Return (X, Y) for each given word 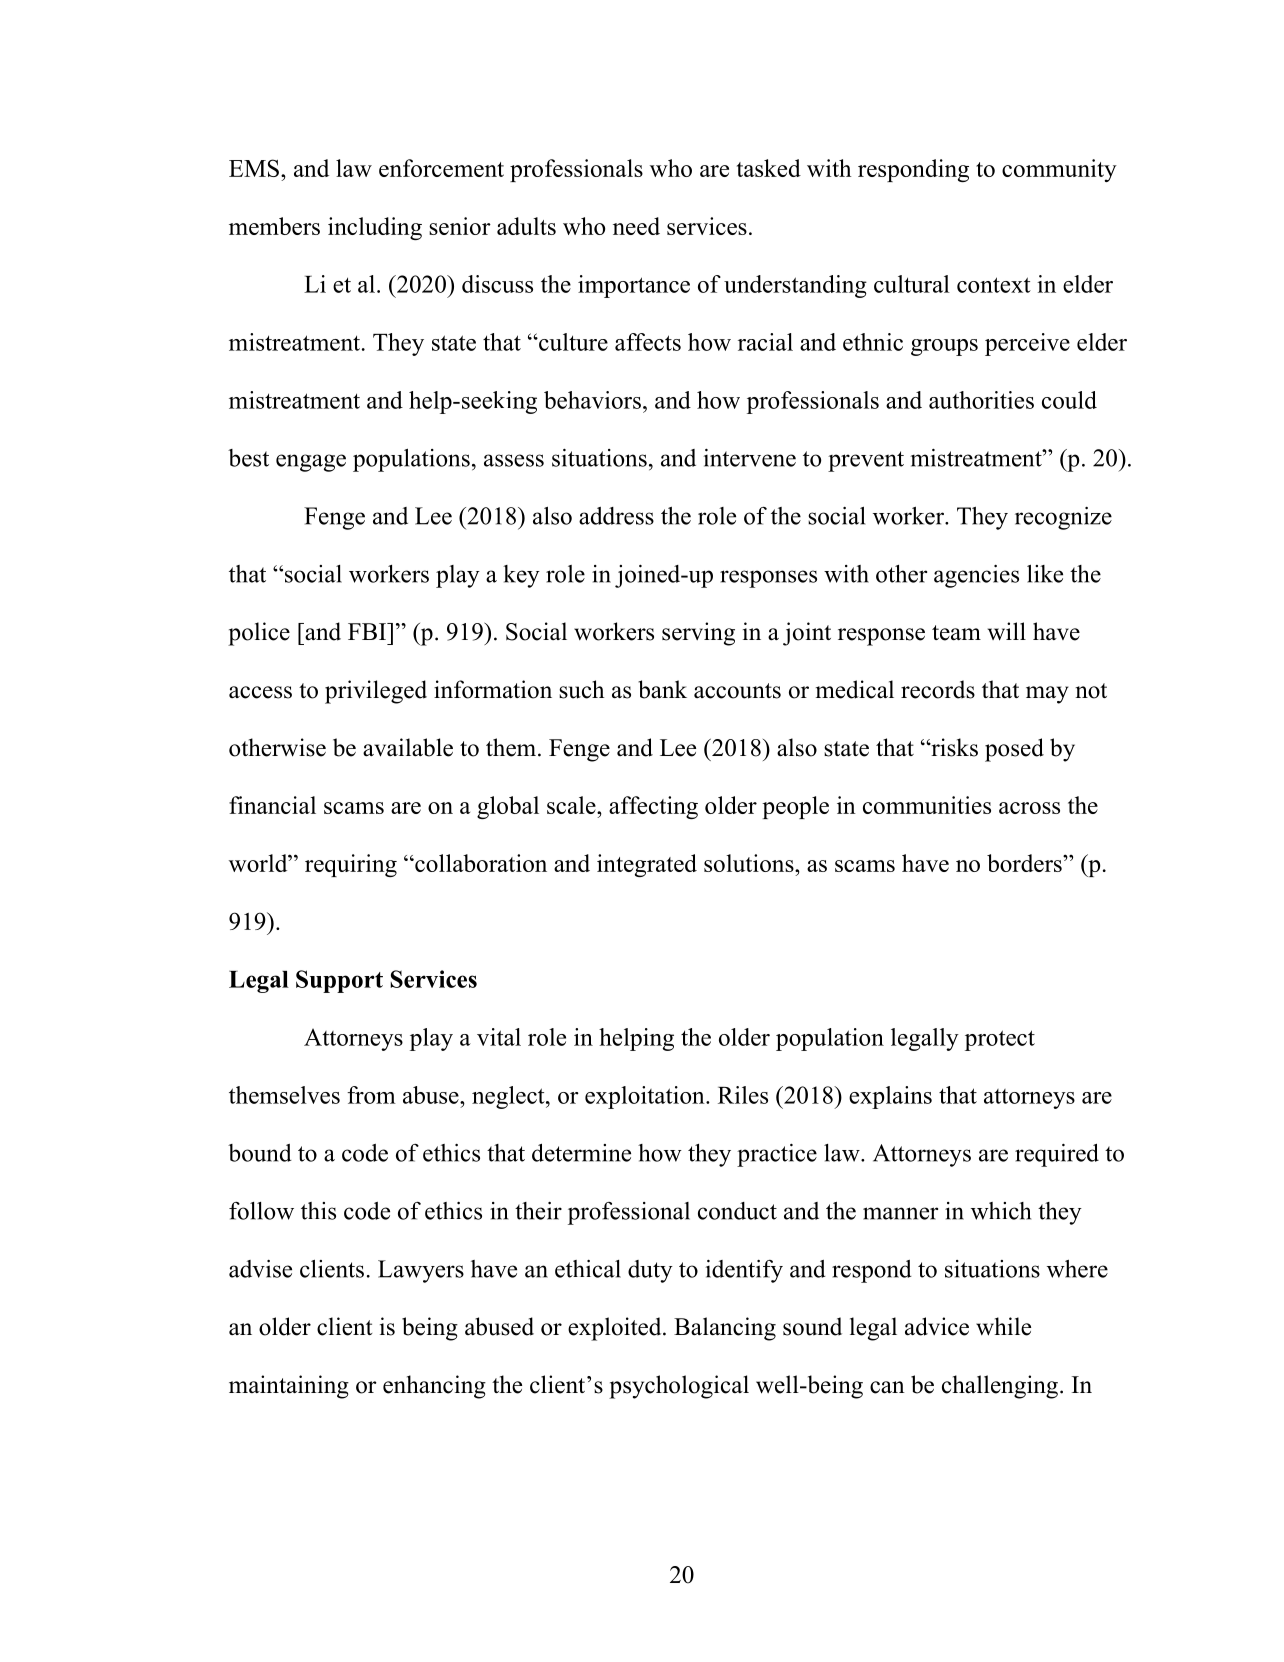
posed (1014, 750)
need (636, 226)
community (1059, 170)
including (375, 228)
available (408, 747)
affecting (653, 807)
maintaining (289, 1387)
